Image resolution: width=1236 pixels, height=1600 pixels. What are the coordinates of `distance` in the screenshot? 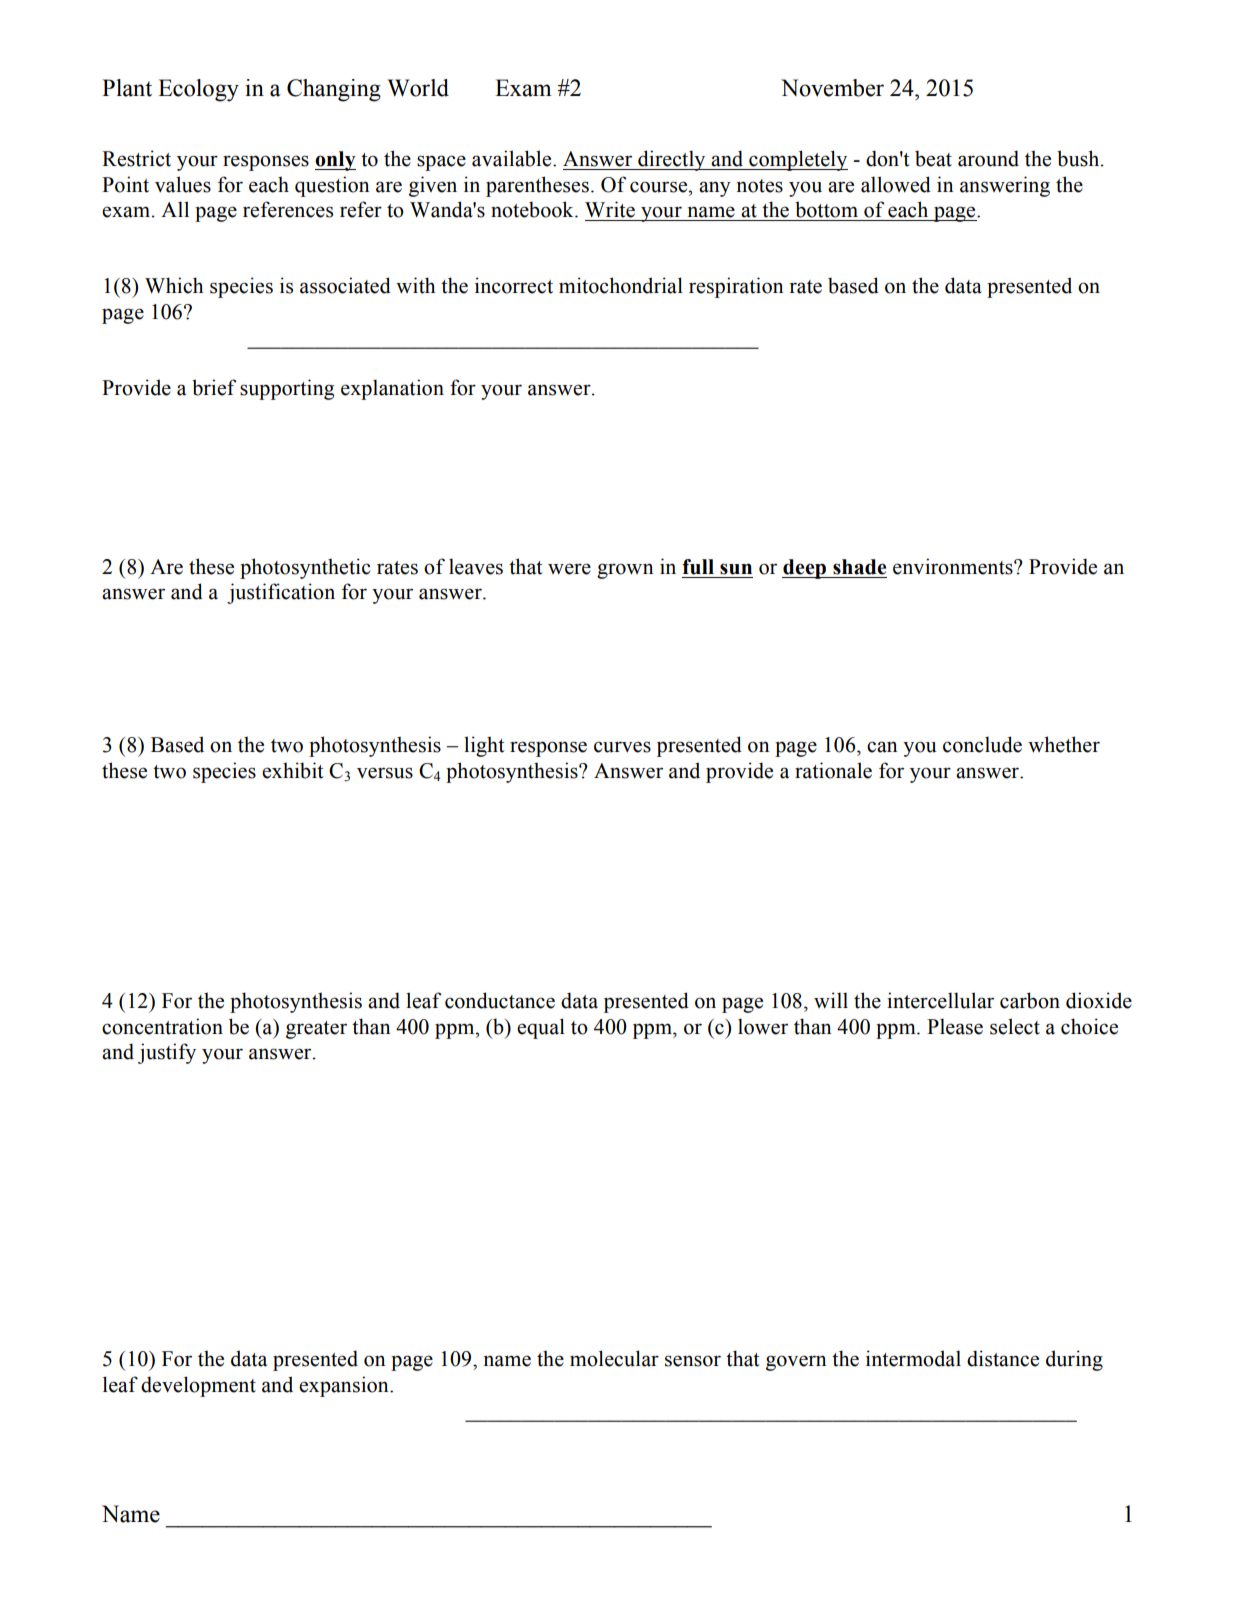 It's located at (1003, 1358).
